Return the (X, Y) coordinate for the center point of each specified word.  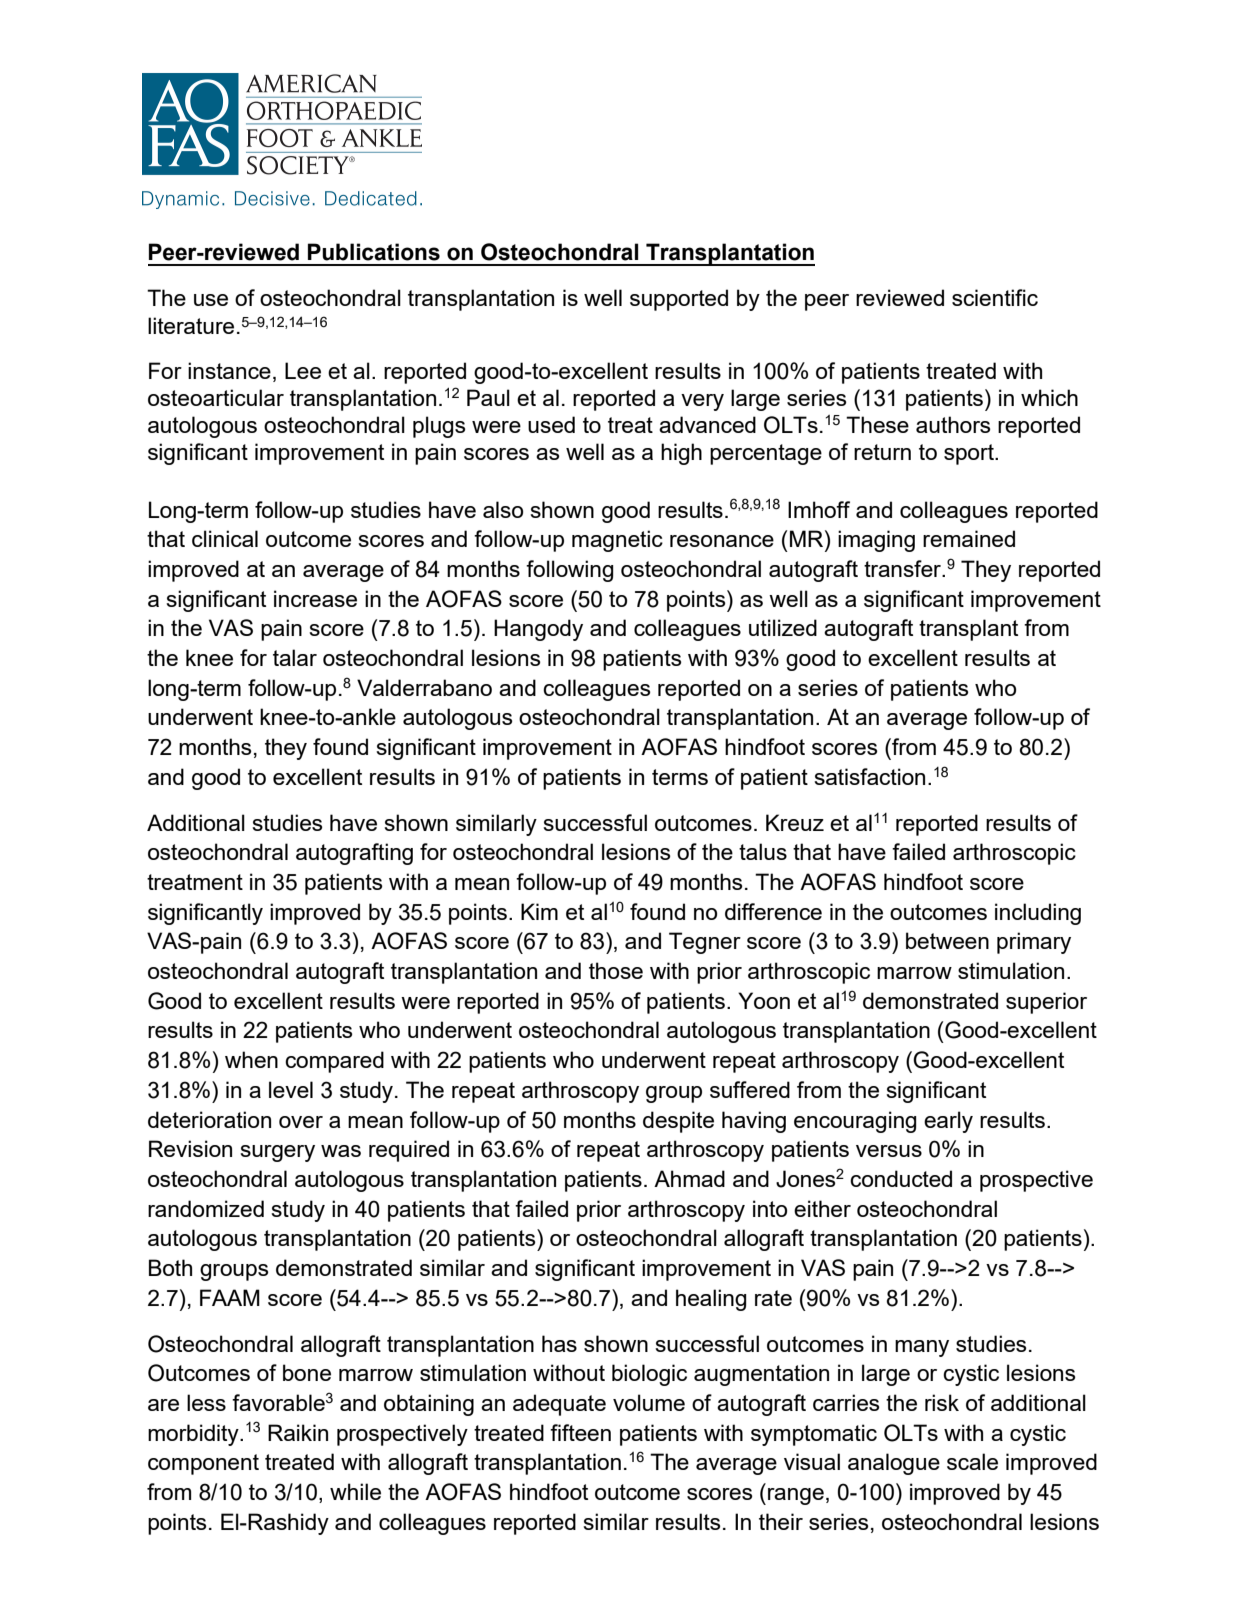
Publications (374, 252)
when (251, 1059)
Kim (539, 911)
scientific (995, 297)
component (203, 1464)
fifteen (580, 1432)
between (947, 940)
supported (679, 300)
